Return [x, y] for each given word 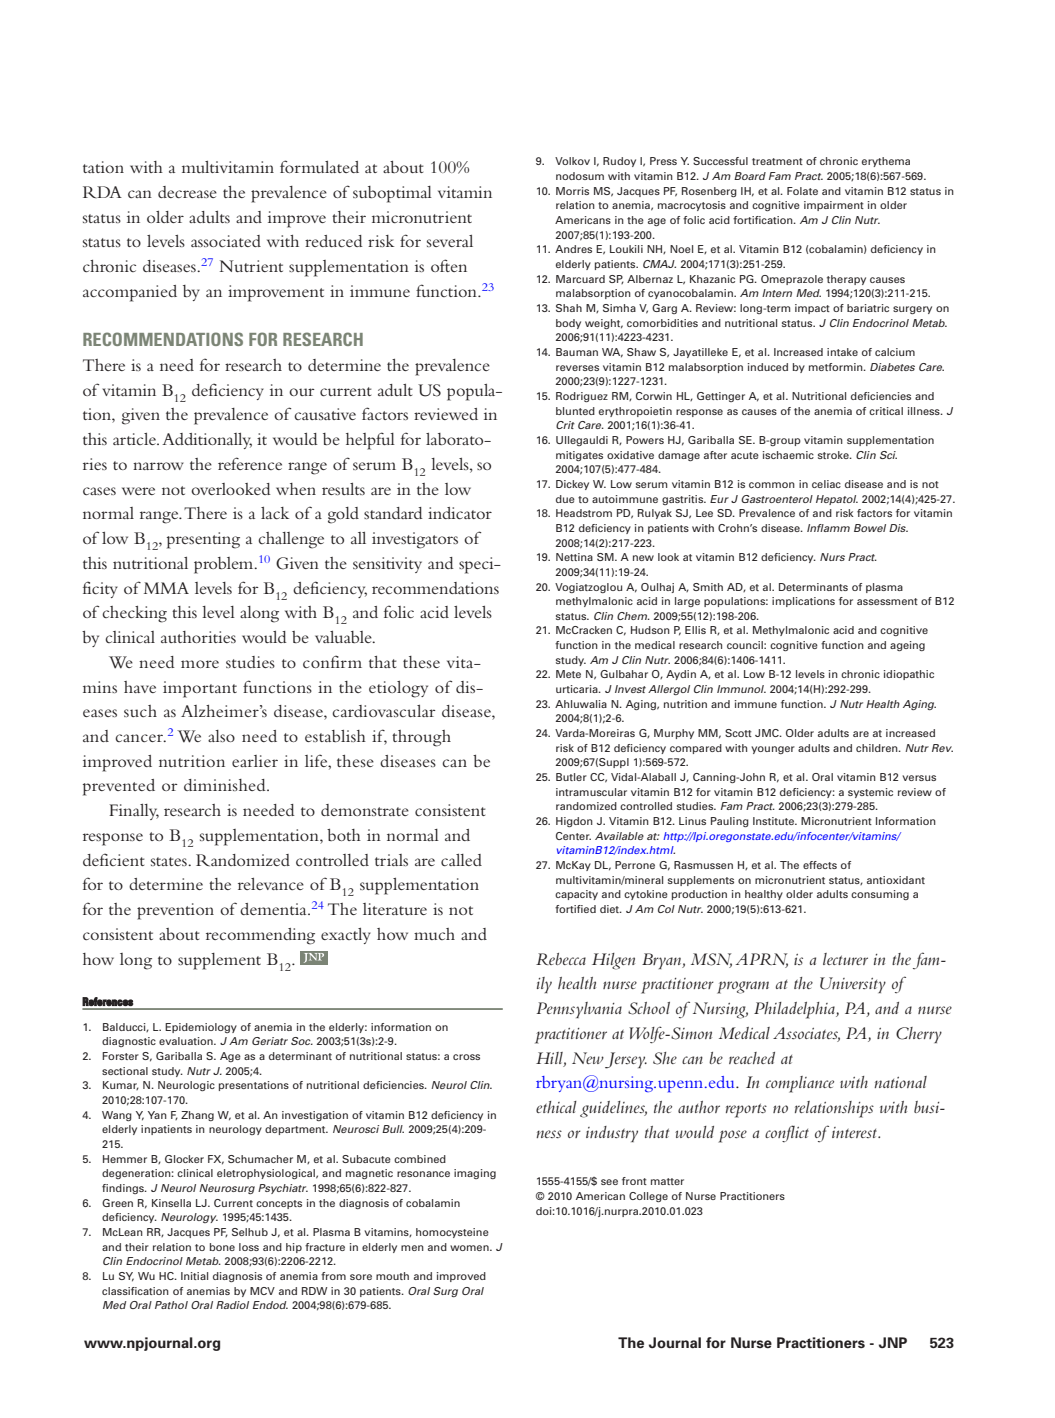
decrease [187, 192]
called [461, 860]
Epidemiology [201, 1028]
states [170, 861]
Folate [802, 191]
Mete [568, 674]
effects [820, 865]
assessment [887, 601]
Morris [572, 191]
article [135, 439]
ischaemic [788, 455]
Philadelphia [795, 1010]
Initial [194, 1276]
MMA [166, 588]
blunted [575, 411]
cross [466, 1057]
